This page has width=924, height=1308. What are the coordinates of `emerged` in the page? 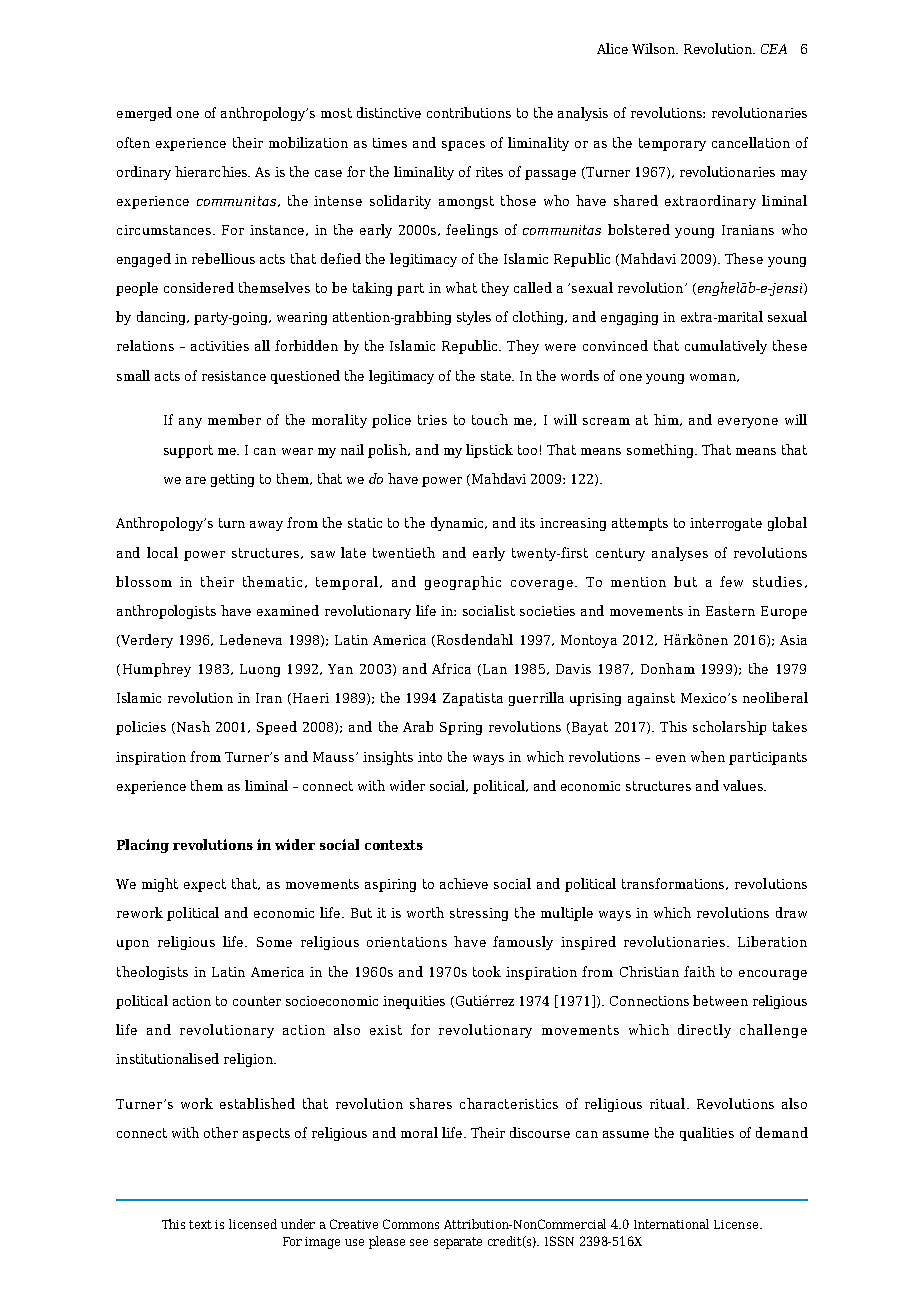 It's located at (144, 114).
